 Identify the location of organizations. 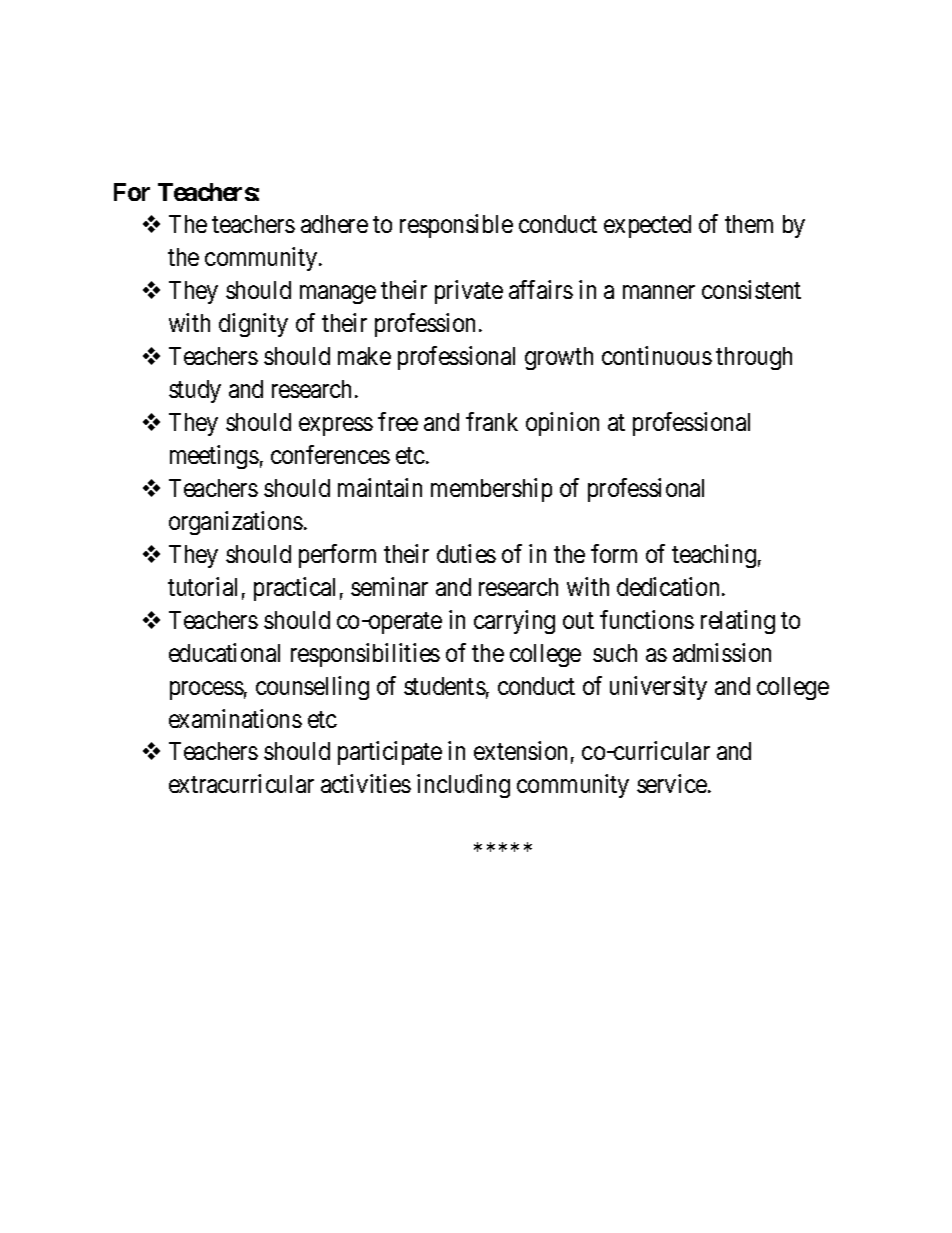
(236, 523).
